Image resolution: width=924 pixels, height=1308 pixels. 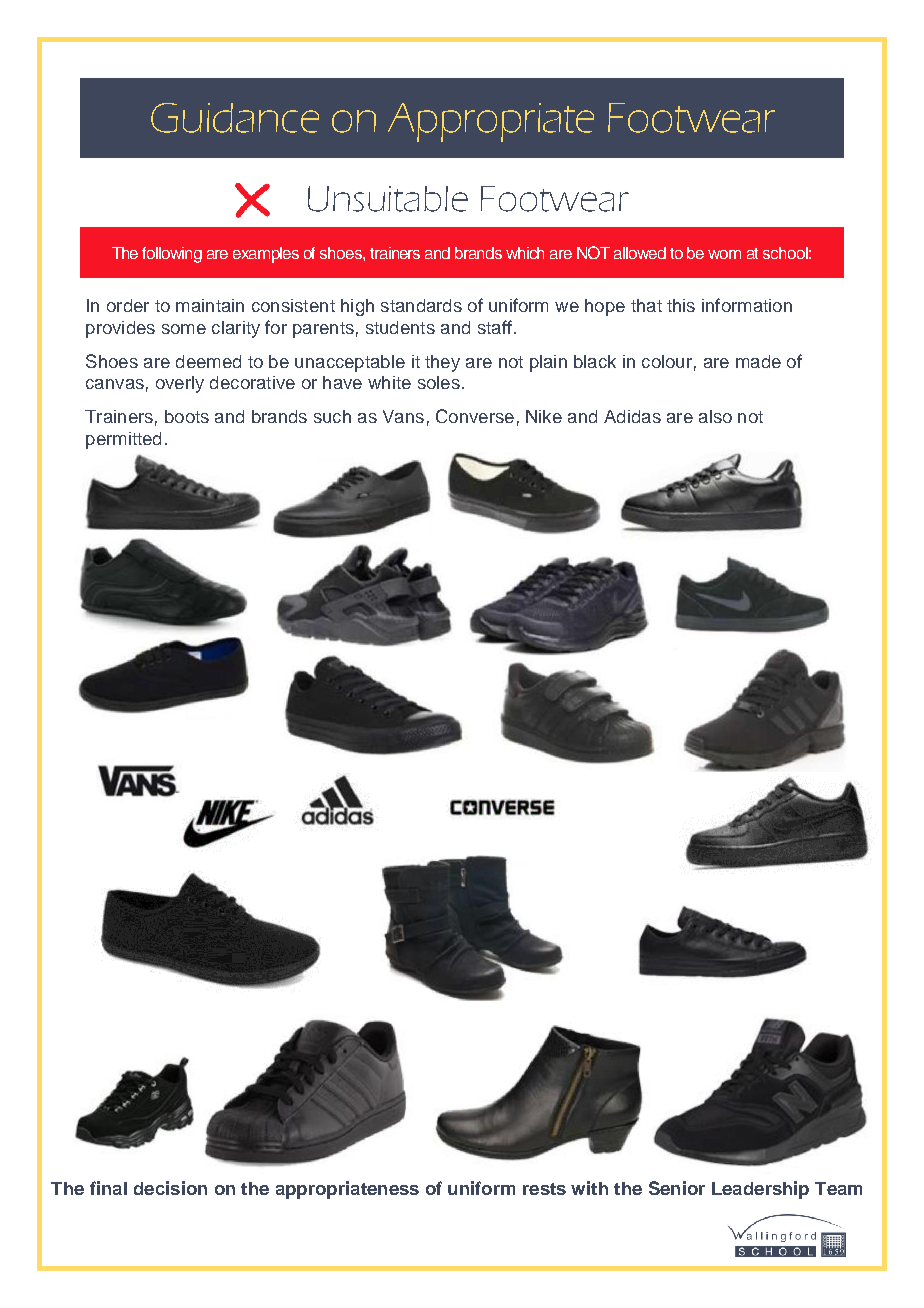 What do you see at coordinates (724, 254) in the screenshot?
I see `worn` at bounding box center [724, 254].
